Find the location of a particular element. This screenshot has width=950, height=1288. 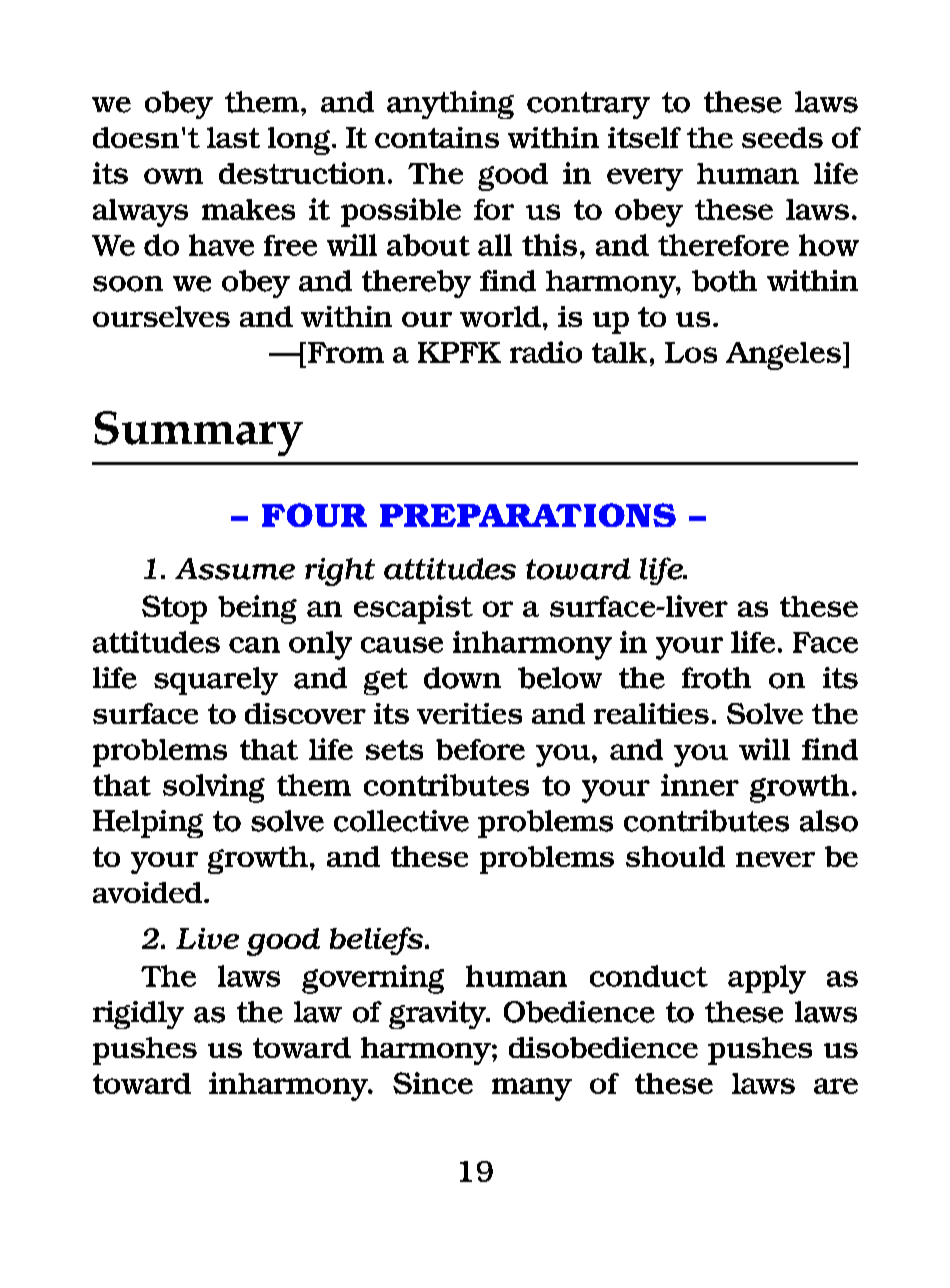

inner is located at coordinates (700, 785).
